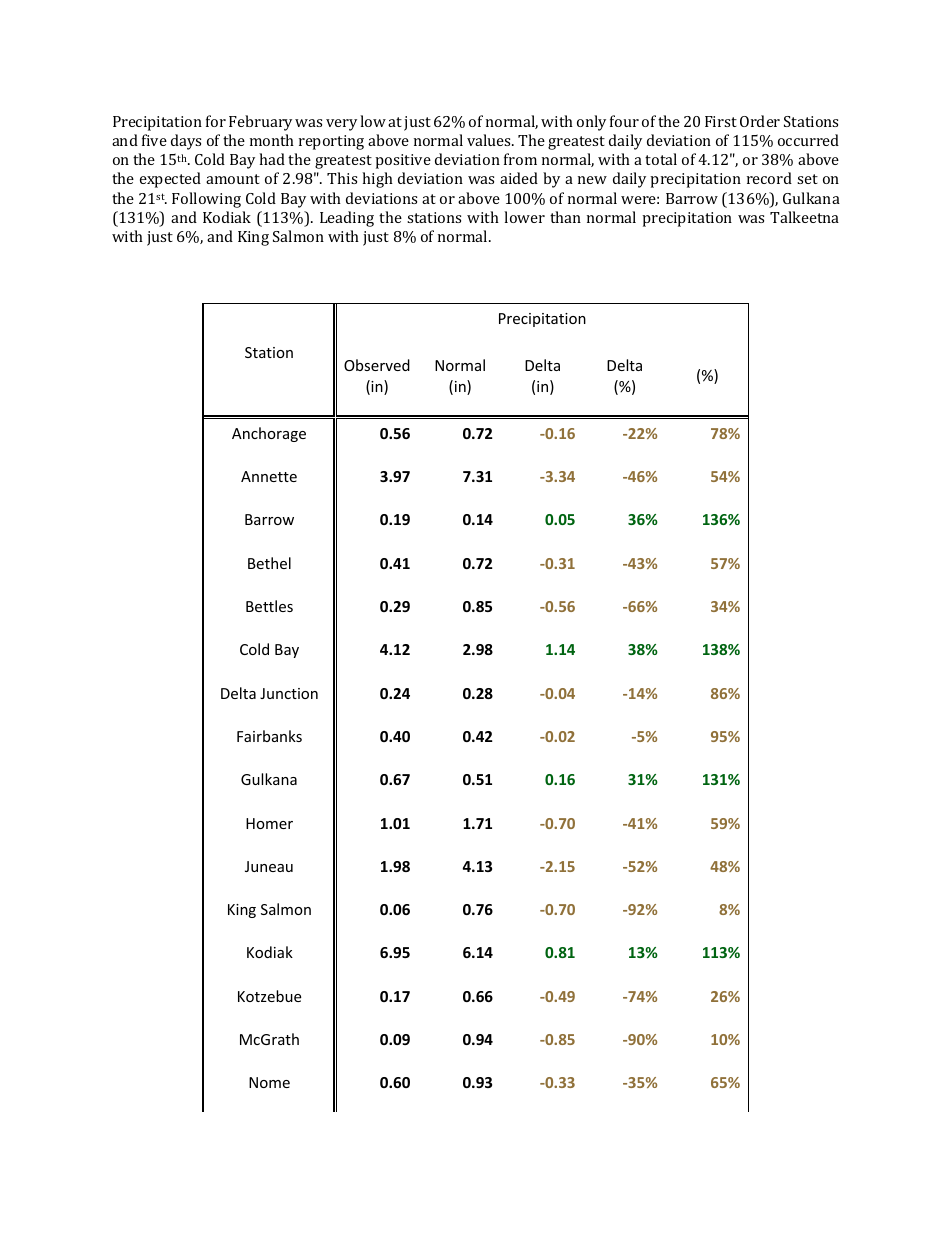 The height and width of the page is (1233, 952). I want to click on amount, so click(233, 179).
